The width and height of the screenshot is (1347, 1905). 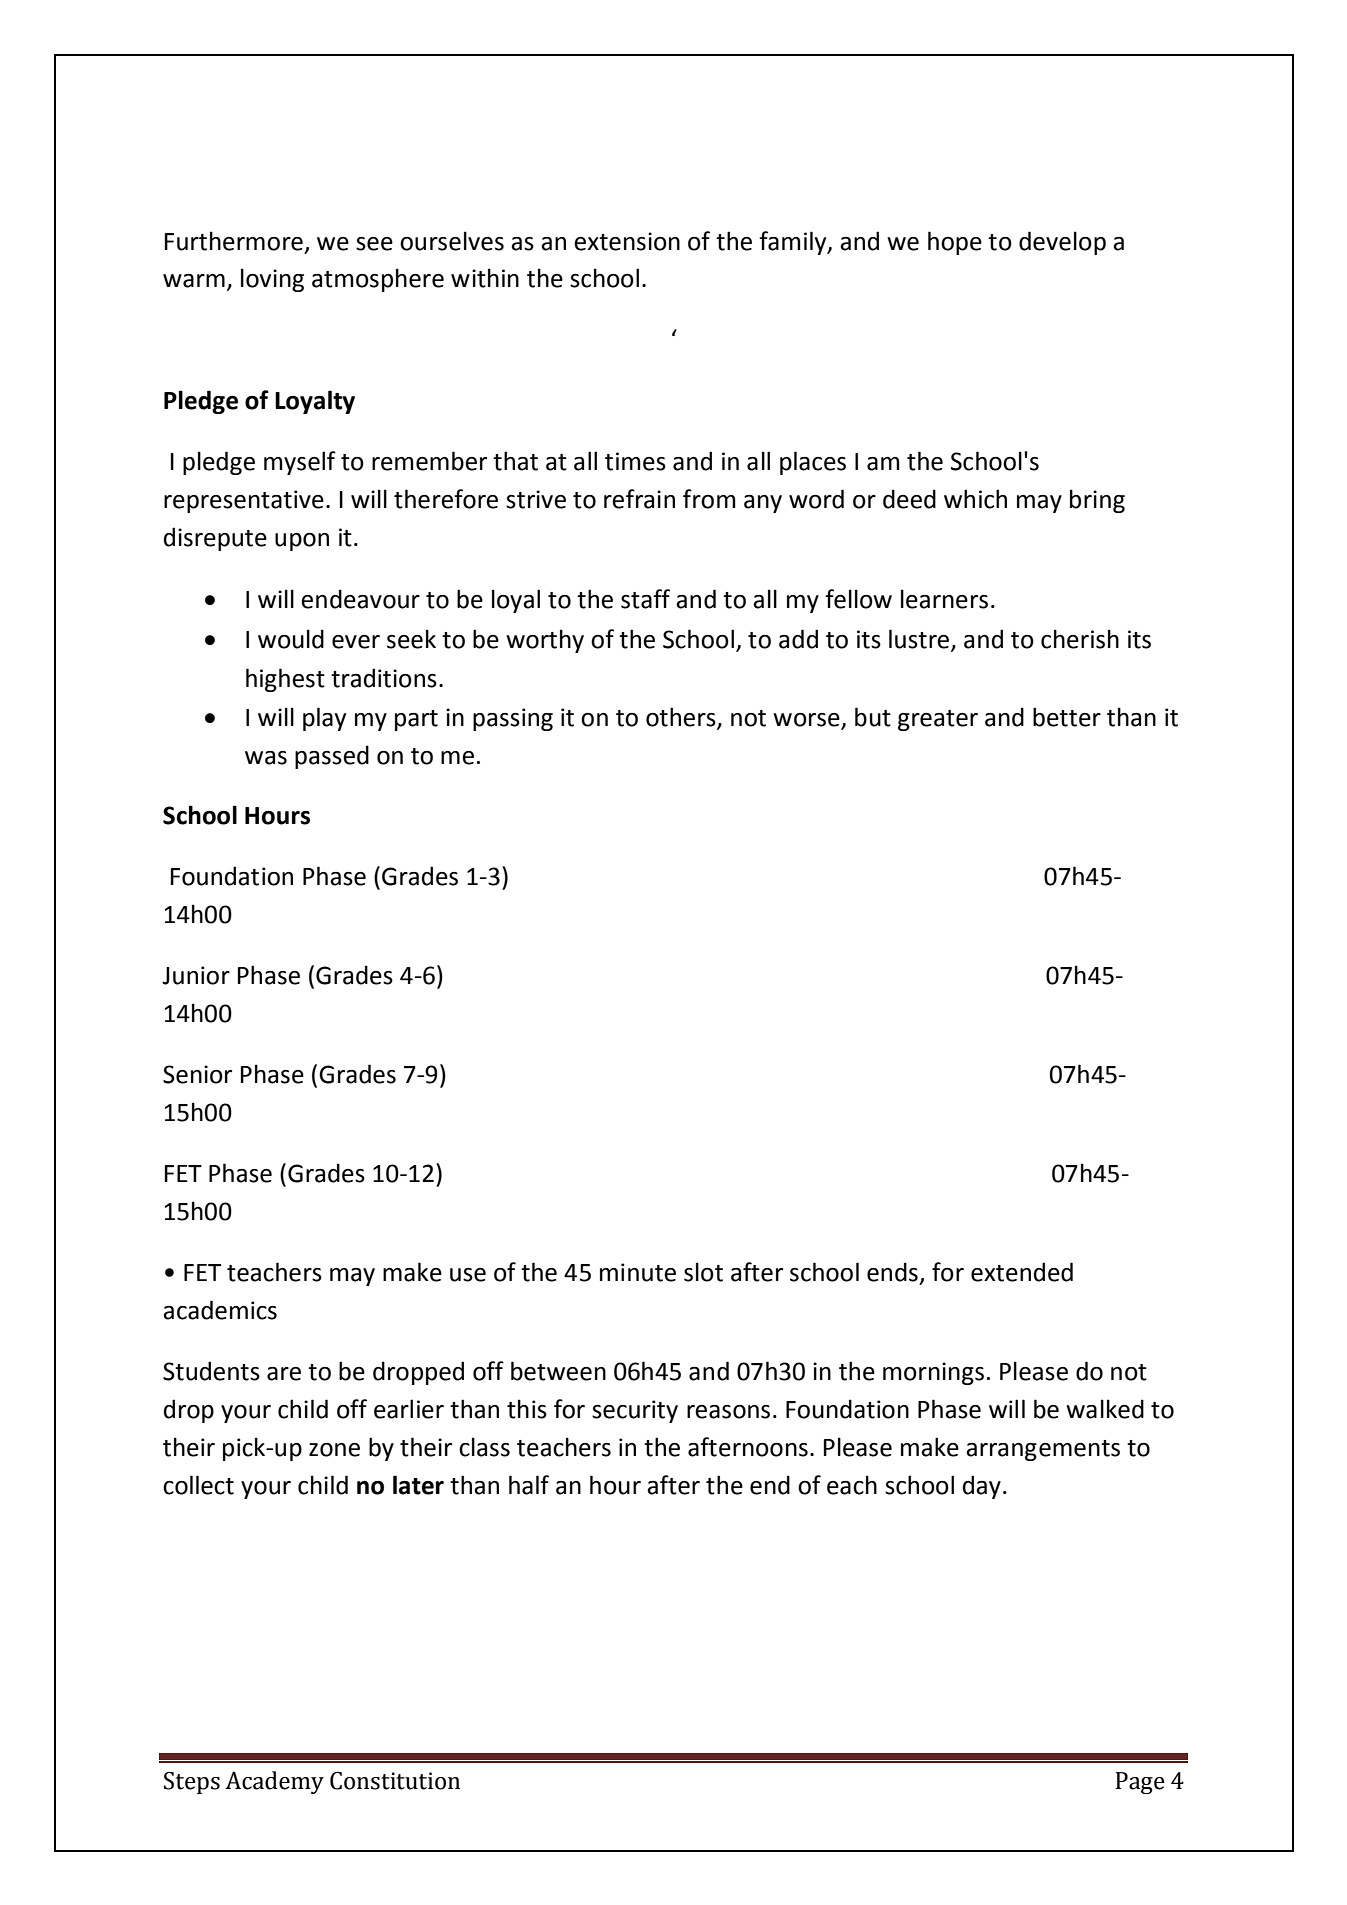 I want to click on Constitution, so click(x=395, y=1781).
